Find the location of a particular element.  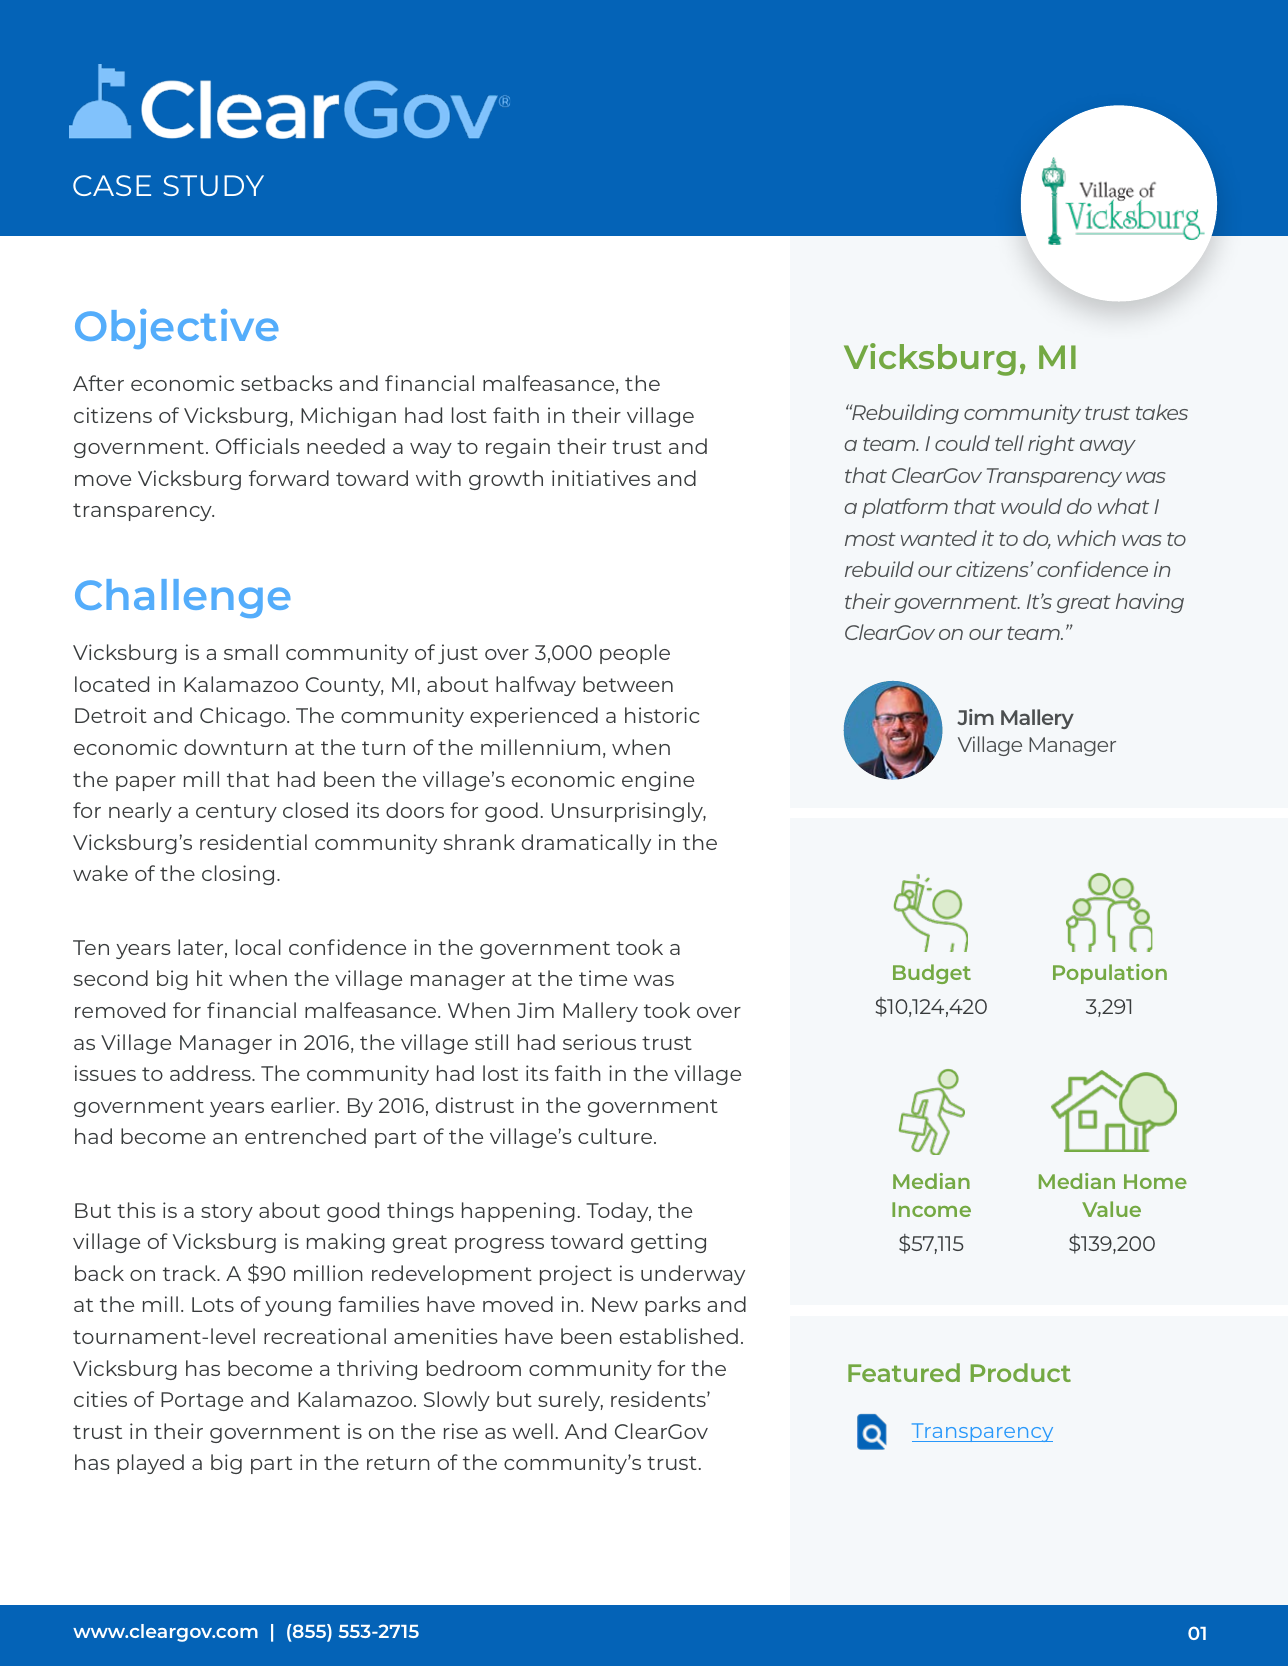

Population is located at coordinates (1110, 974).
